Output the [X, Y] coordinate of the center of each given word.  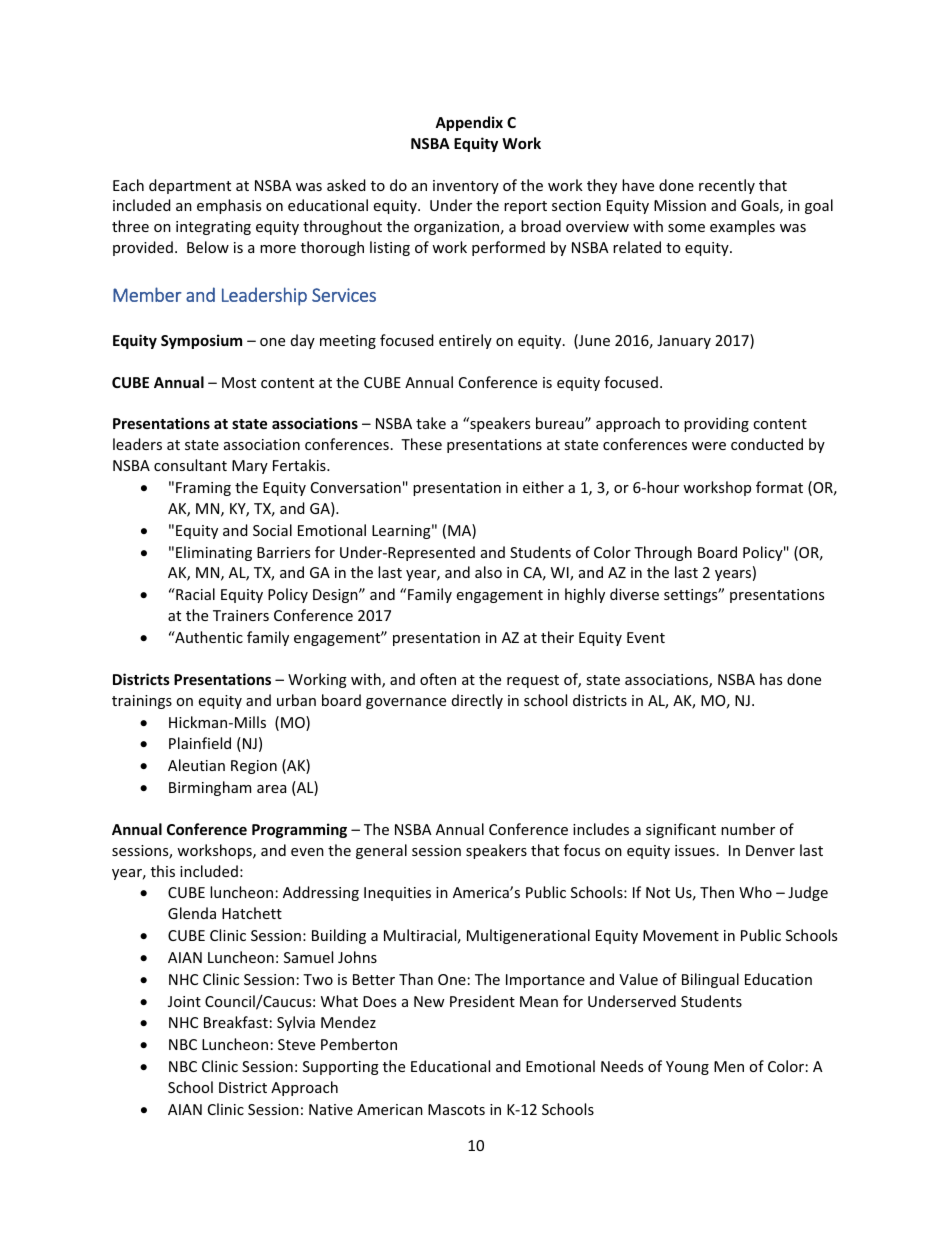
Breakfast [236, 1022]
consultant [190, 465]
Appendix [469, 123]
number [748, 829]
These [421, 444]
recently [727, 186]
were [709, 446]
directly [477, 701]
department [190, 186]
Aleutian [196, 765]
